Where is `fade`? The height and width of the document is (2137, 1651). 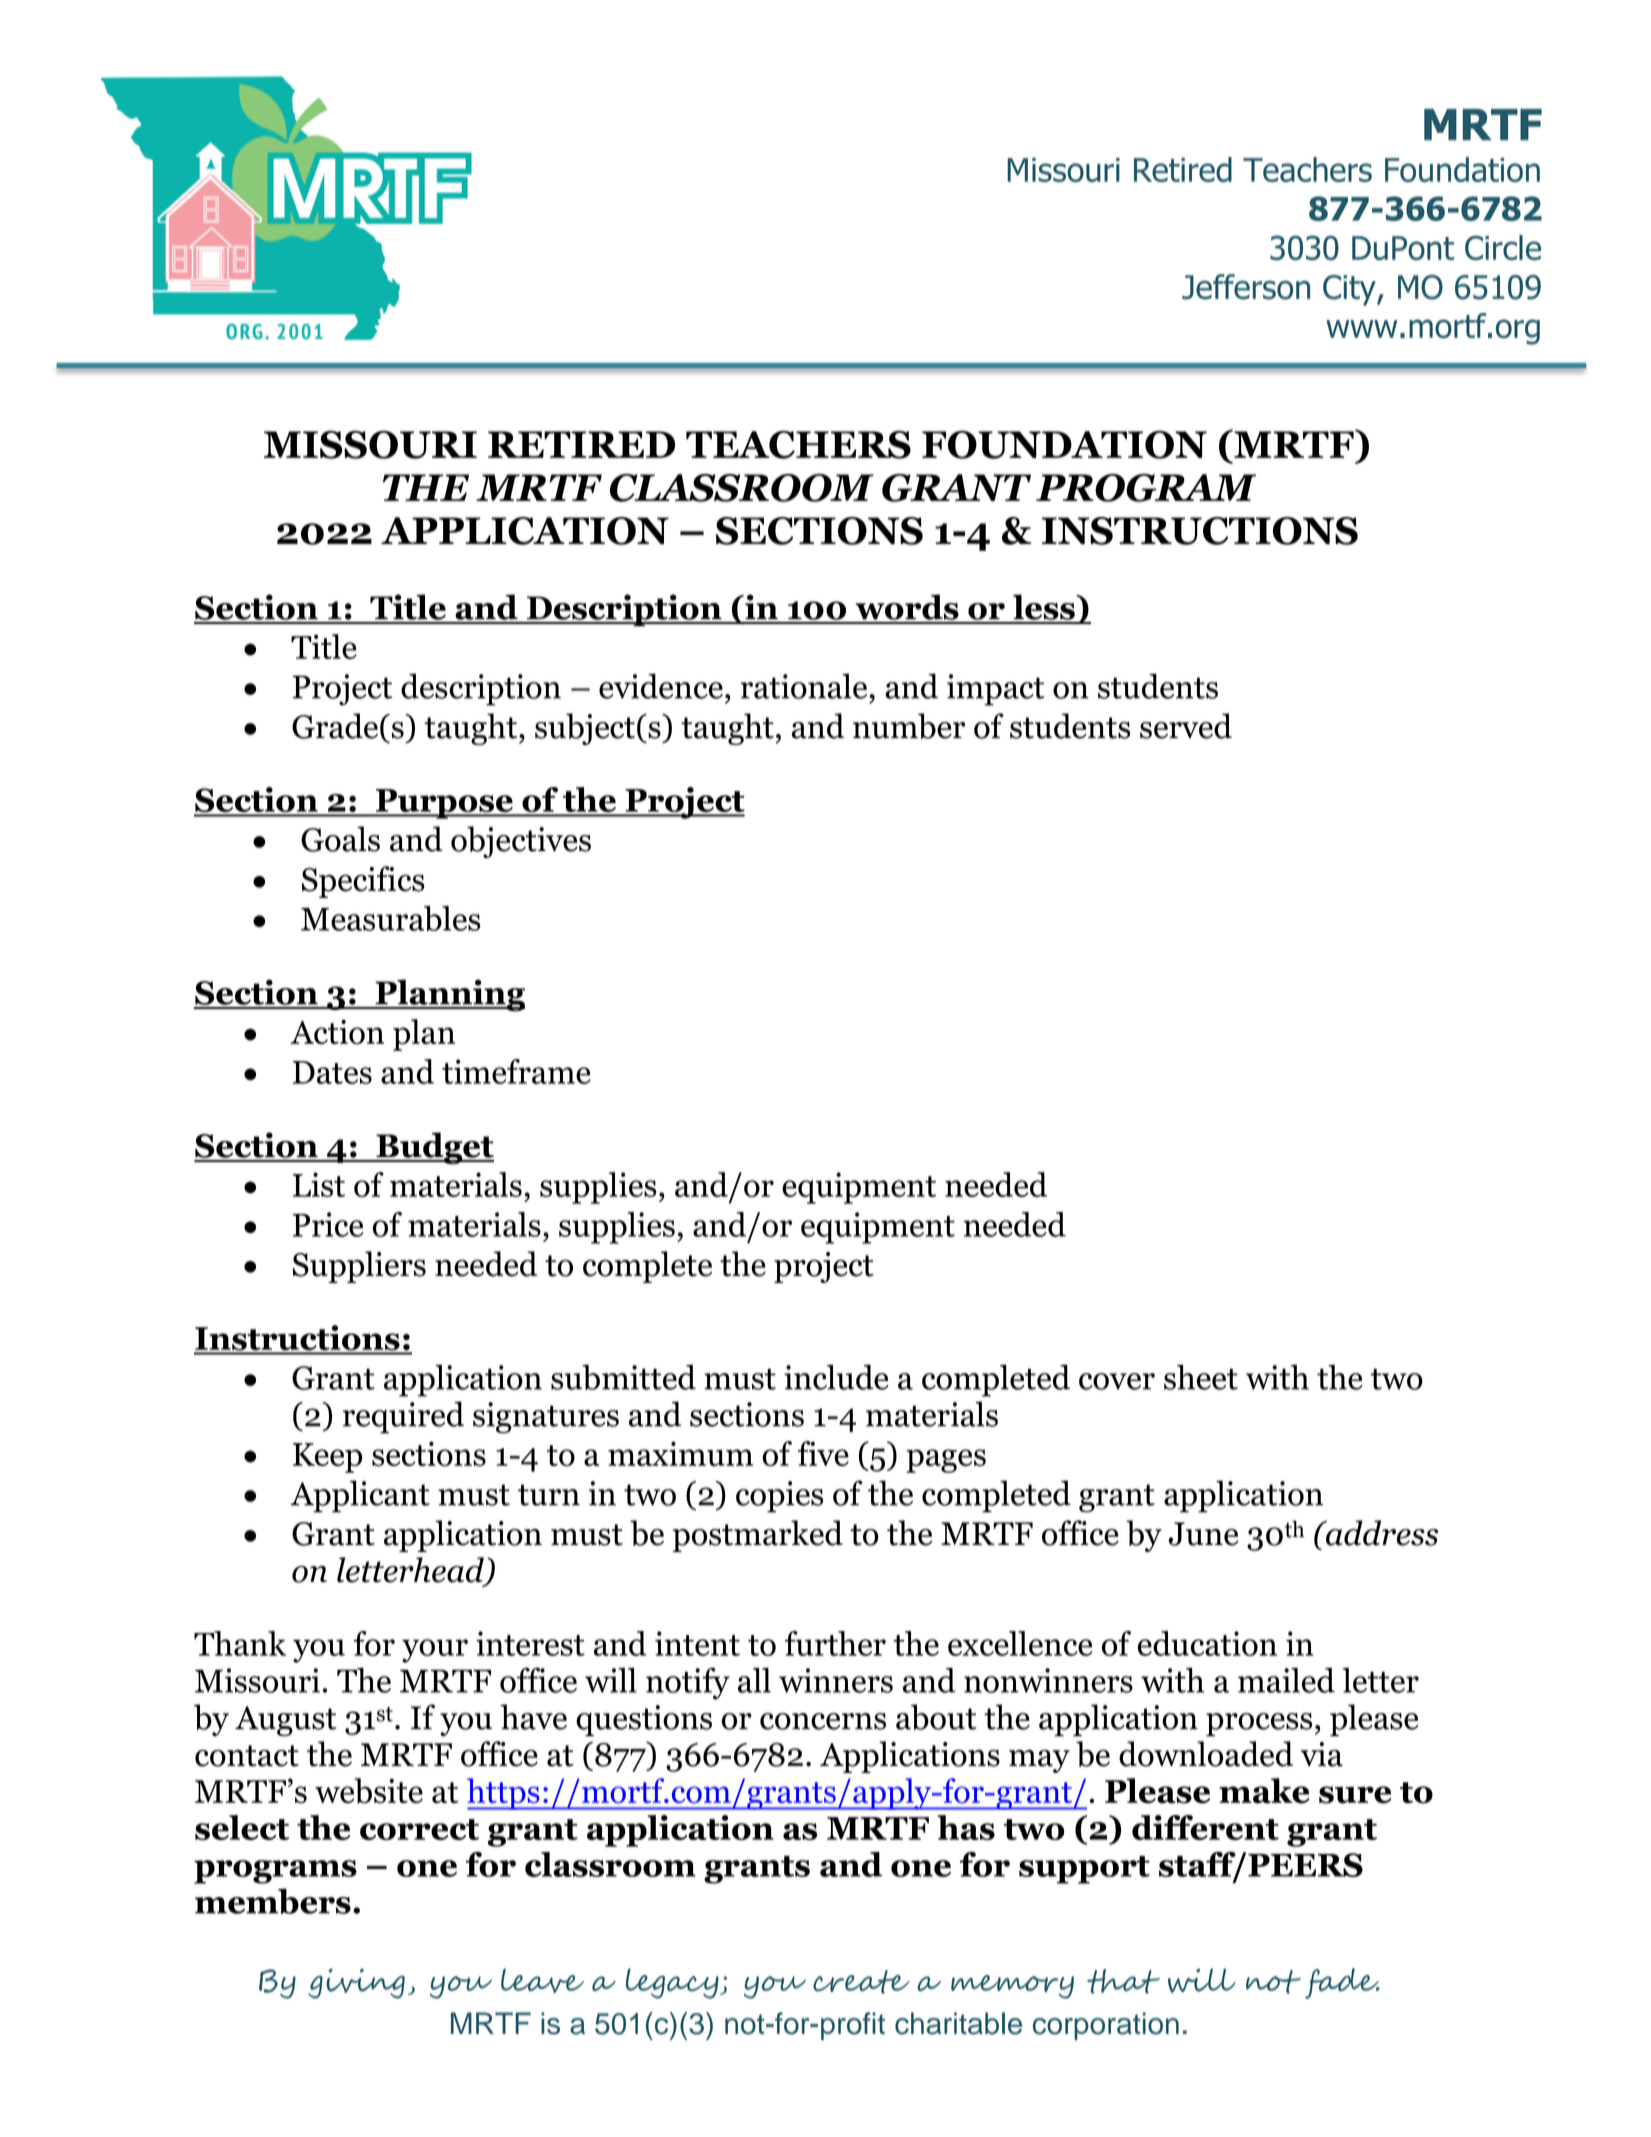
fade is located at coordinates (1342, 1983).
